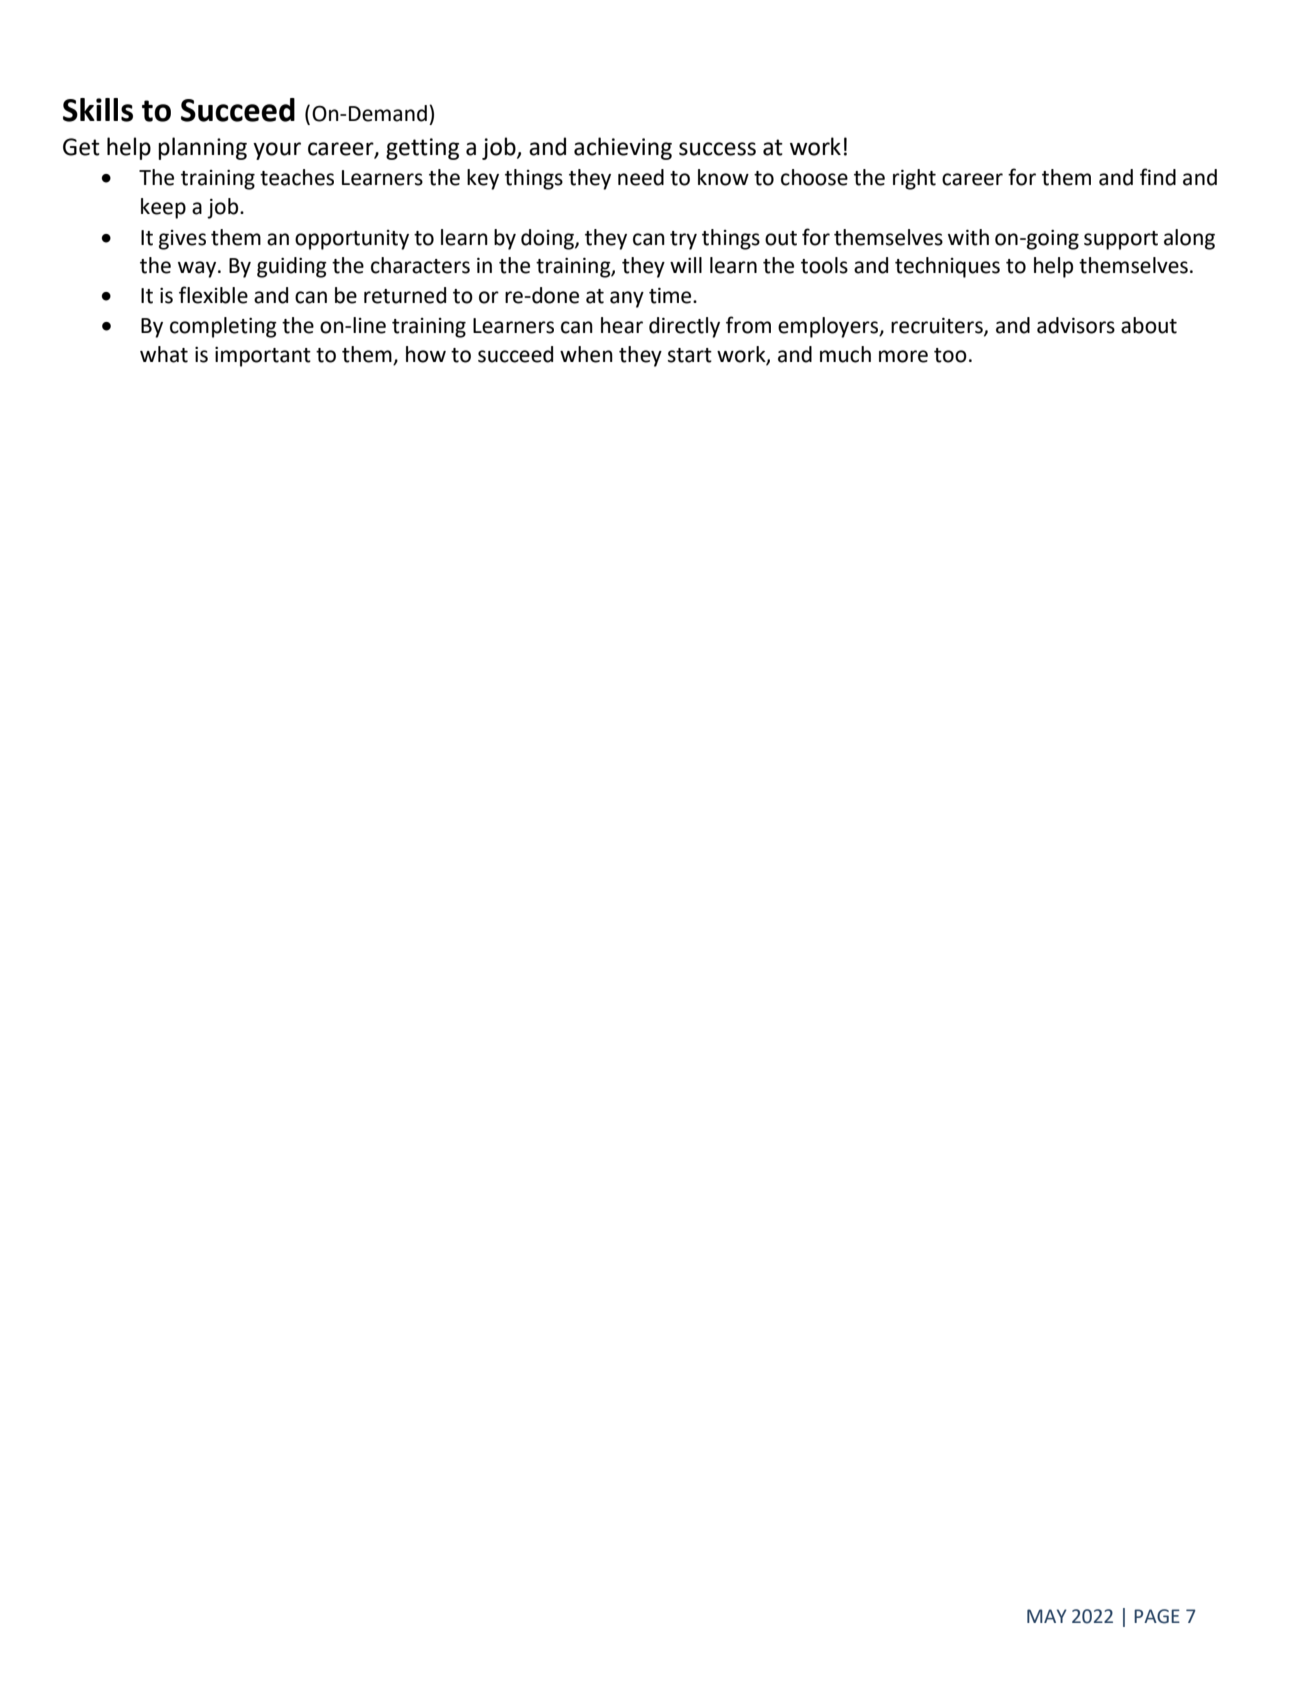 This document has height=1703, width=1316. What do you see at coordinates (903, 356) in the document?
I see `more` at bounding box center [903, 356].
